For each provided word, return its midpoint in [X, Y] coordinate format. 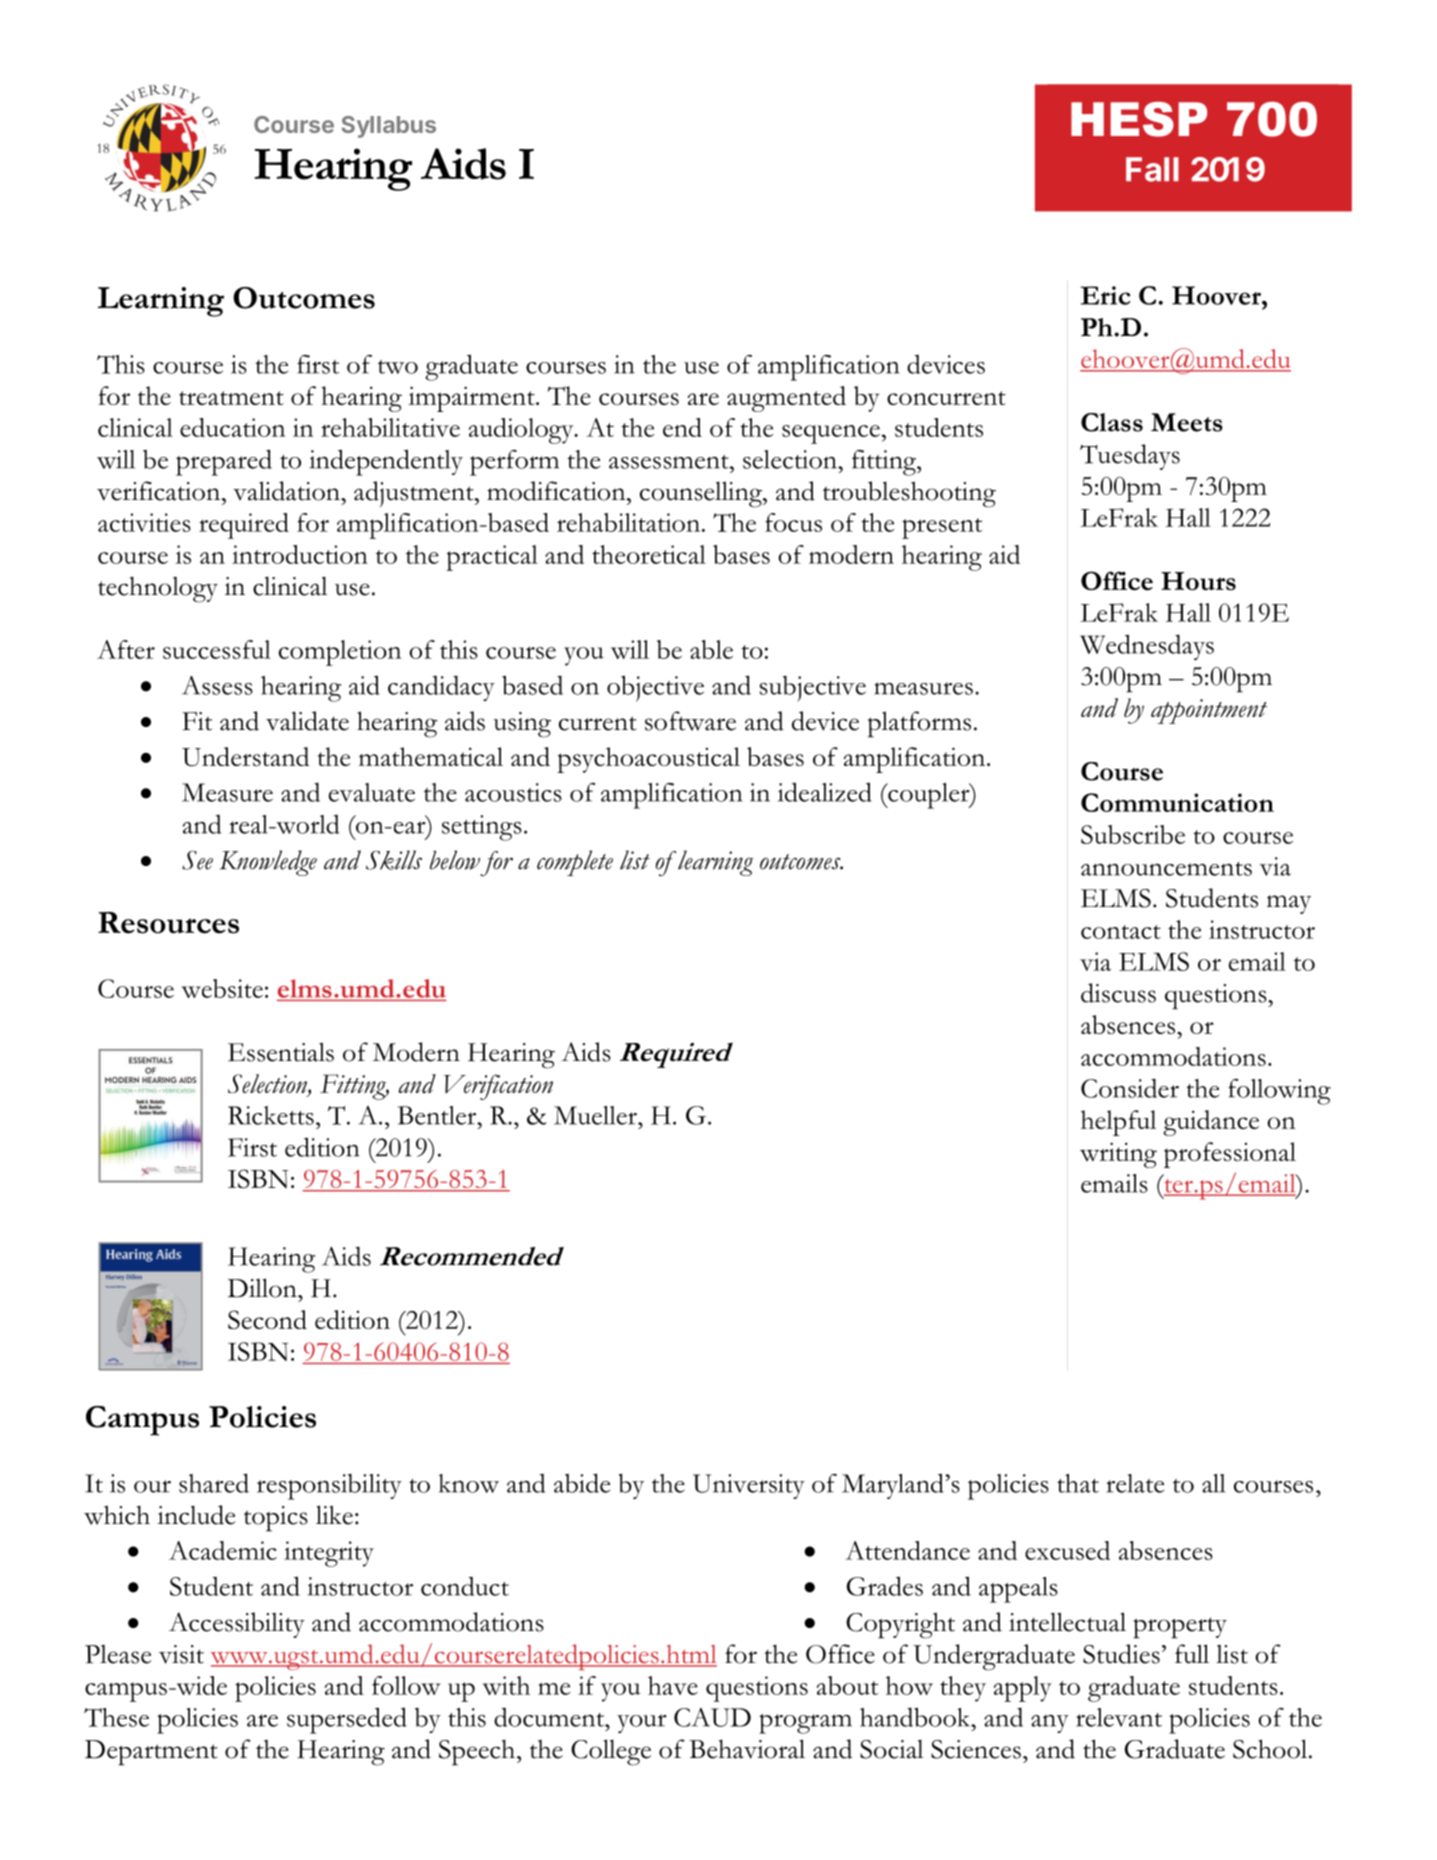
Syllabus [389, 127]
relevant [1119, 1717]
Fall [1152, 169]
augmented [786, 399]
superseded [347, 1720]
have [673, 1685]
